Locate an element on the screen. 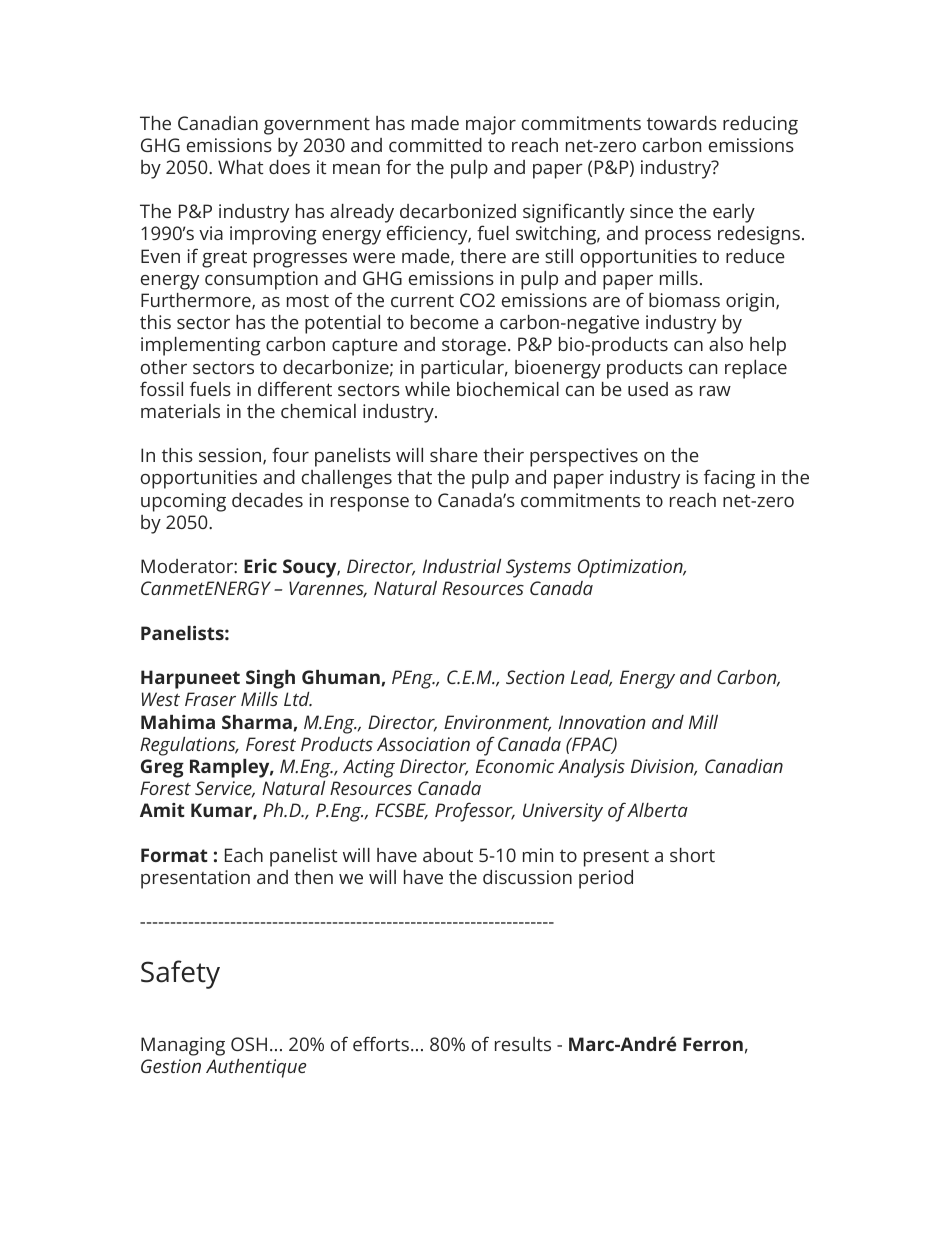 The height and width of the screenshot is (1233, 952). committed is located at coordinates (435, 145).
